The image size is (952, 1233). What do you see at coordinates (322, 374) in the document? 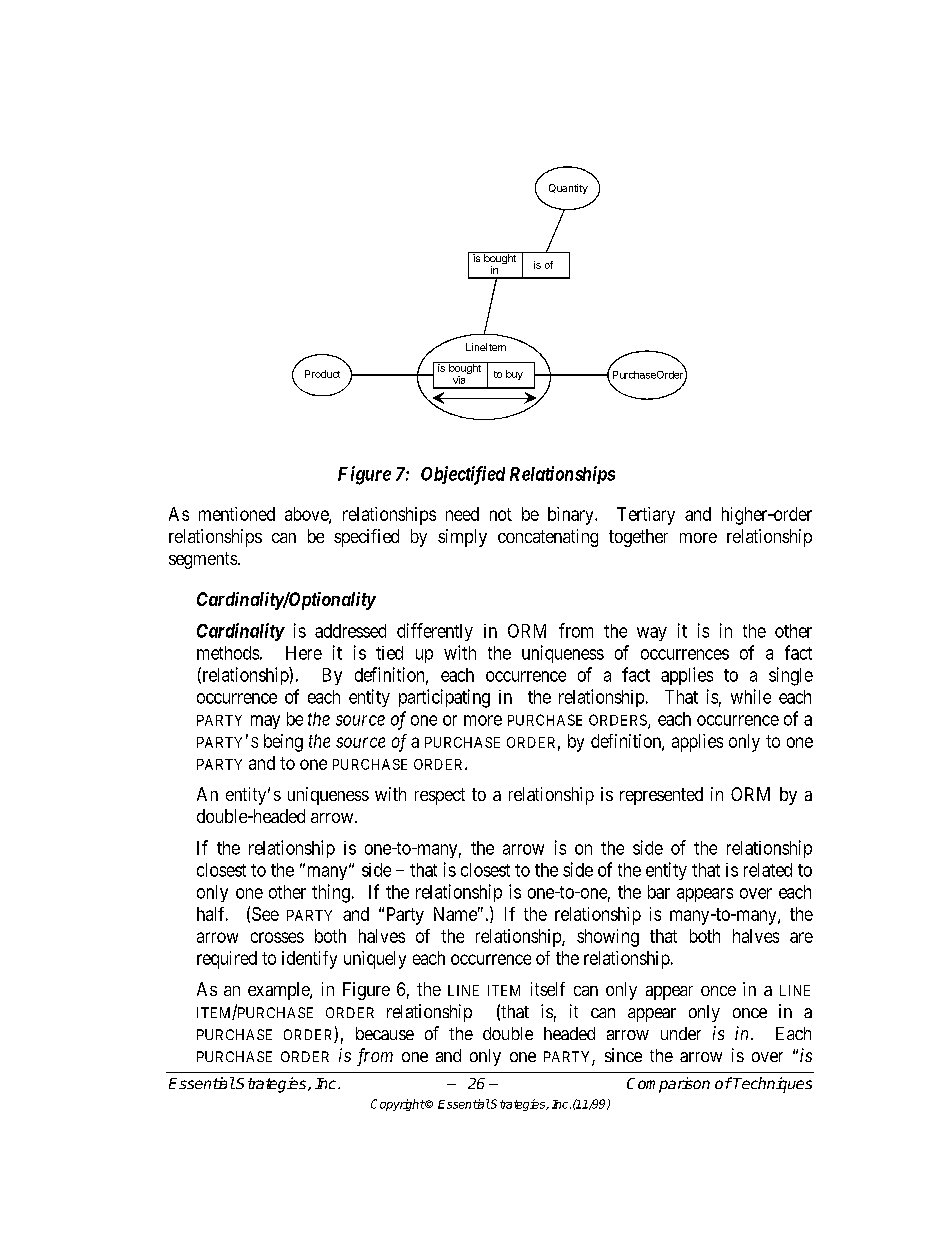
I see `Product` at bounding box center [322, 374].
